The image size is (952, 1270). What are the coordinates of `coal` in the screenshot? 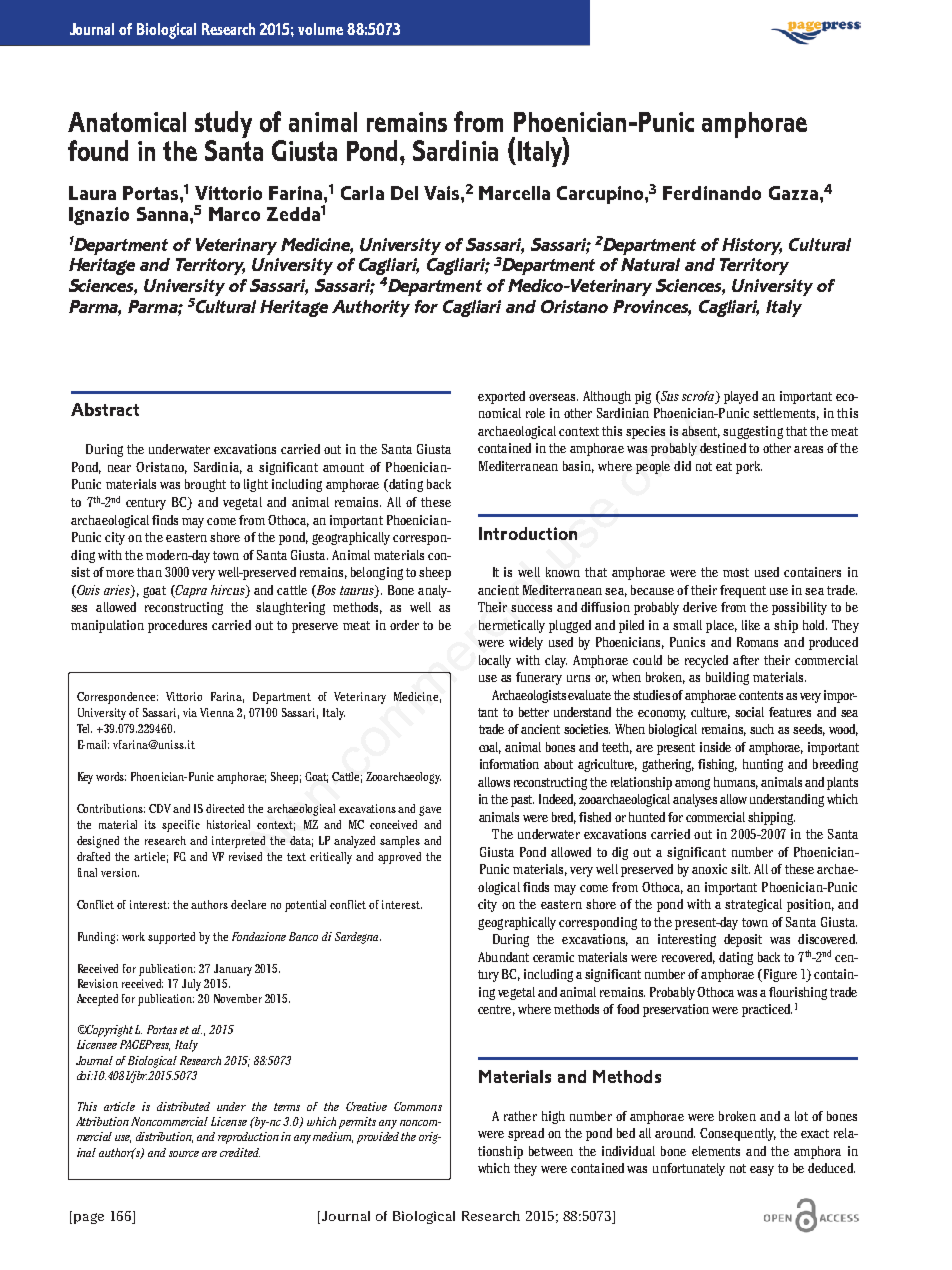 It's located at (490, 748).
